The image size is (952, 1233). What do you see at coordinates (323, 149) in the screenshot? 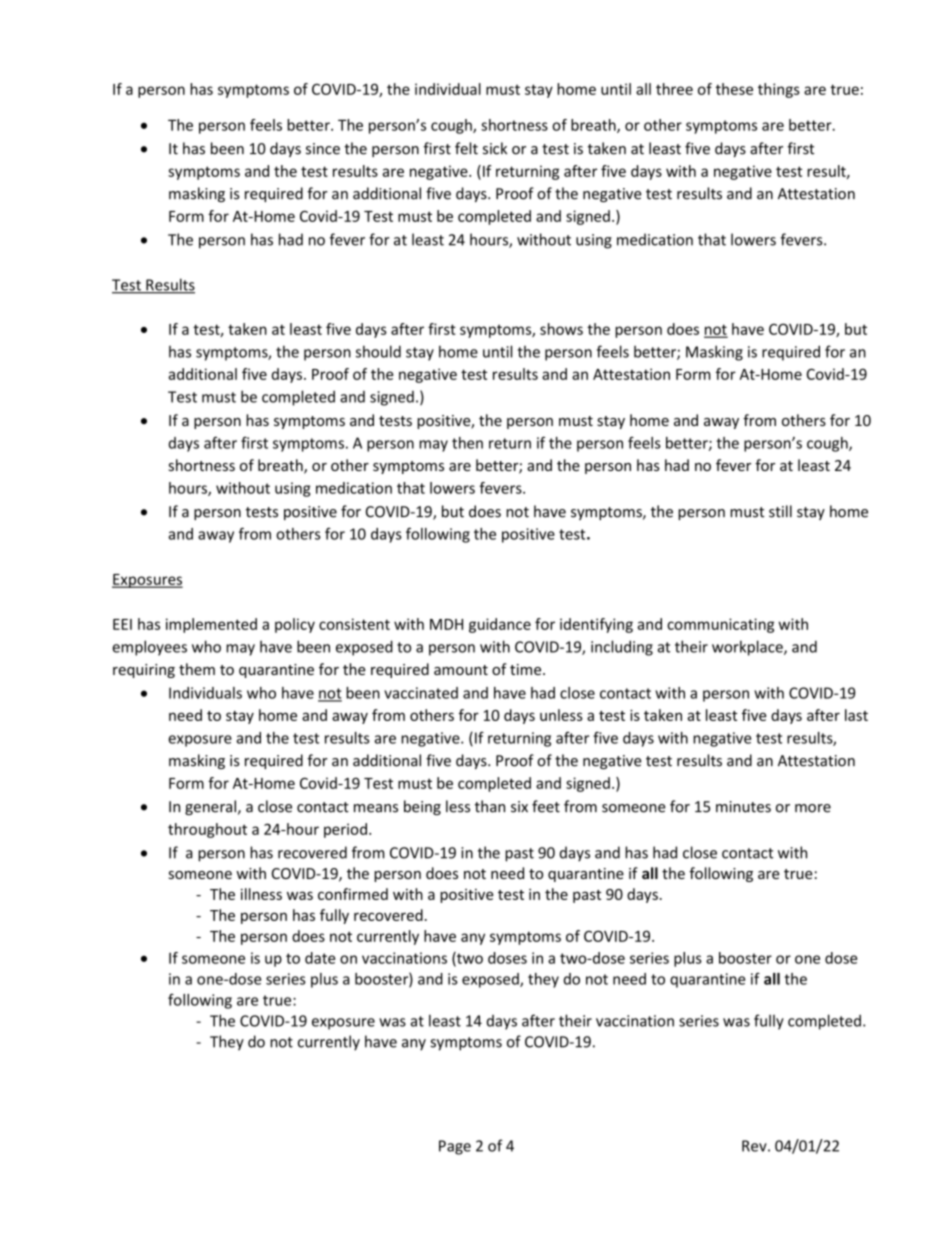
I see `since` at bounding box center [323, 149].
